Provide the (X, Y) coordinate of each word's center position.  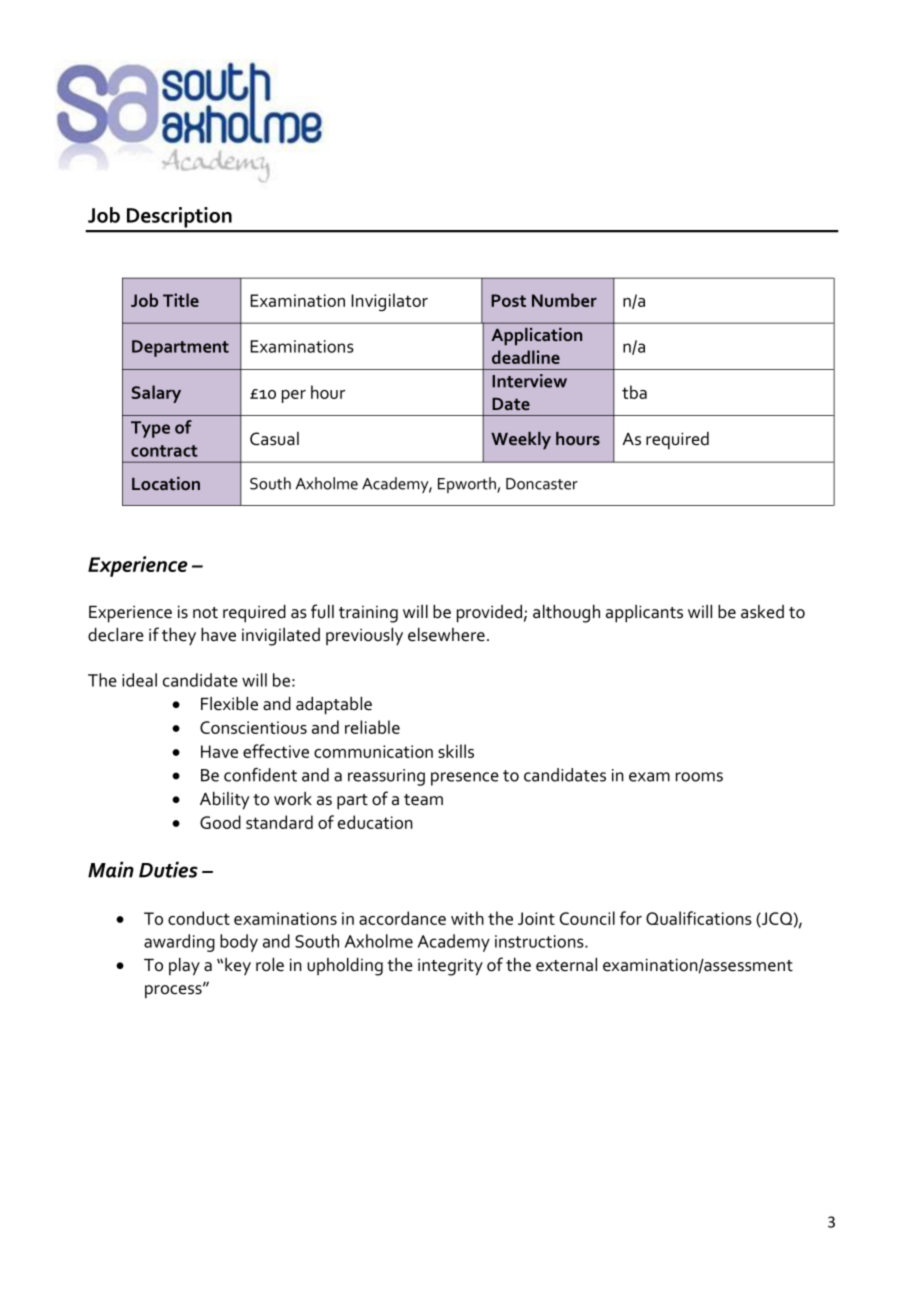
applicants (644, 614)
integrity (450, 967)
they (179, 637)
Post (508, 300)
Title (181, 300)
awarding (179, 943)
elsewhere (446, 635)
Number (564, 300)
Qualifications (699, 918)
